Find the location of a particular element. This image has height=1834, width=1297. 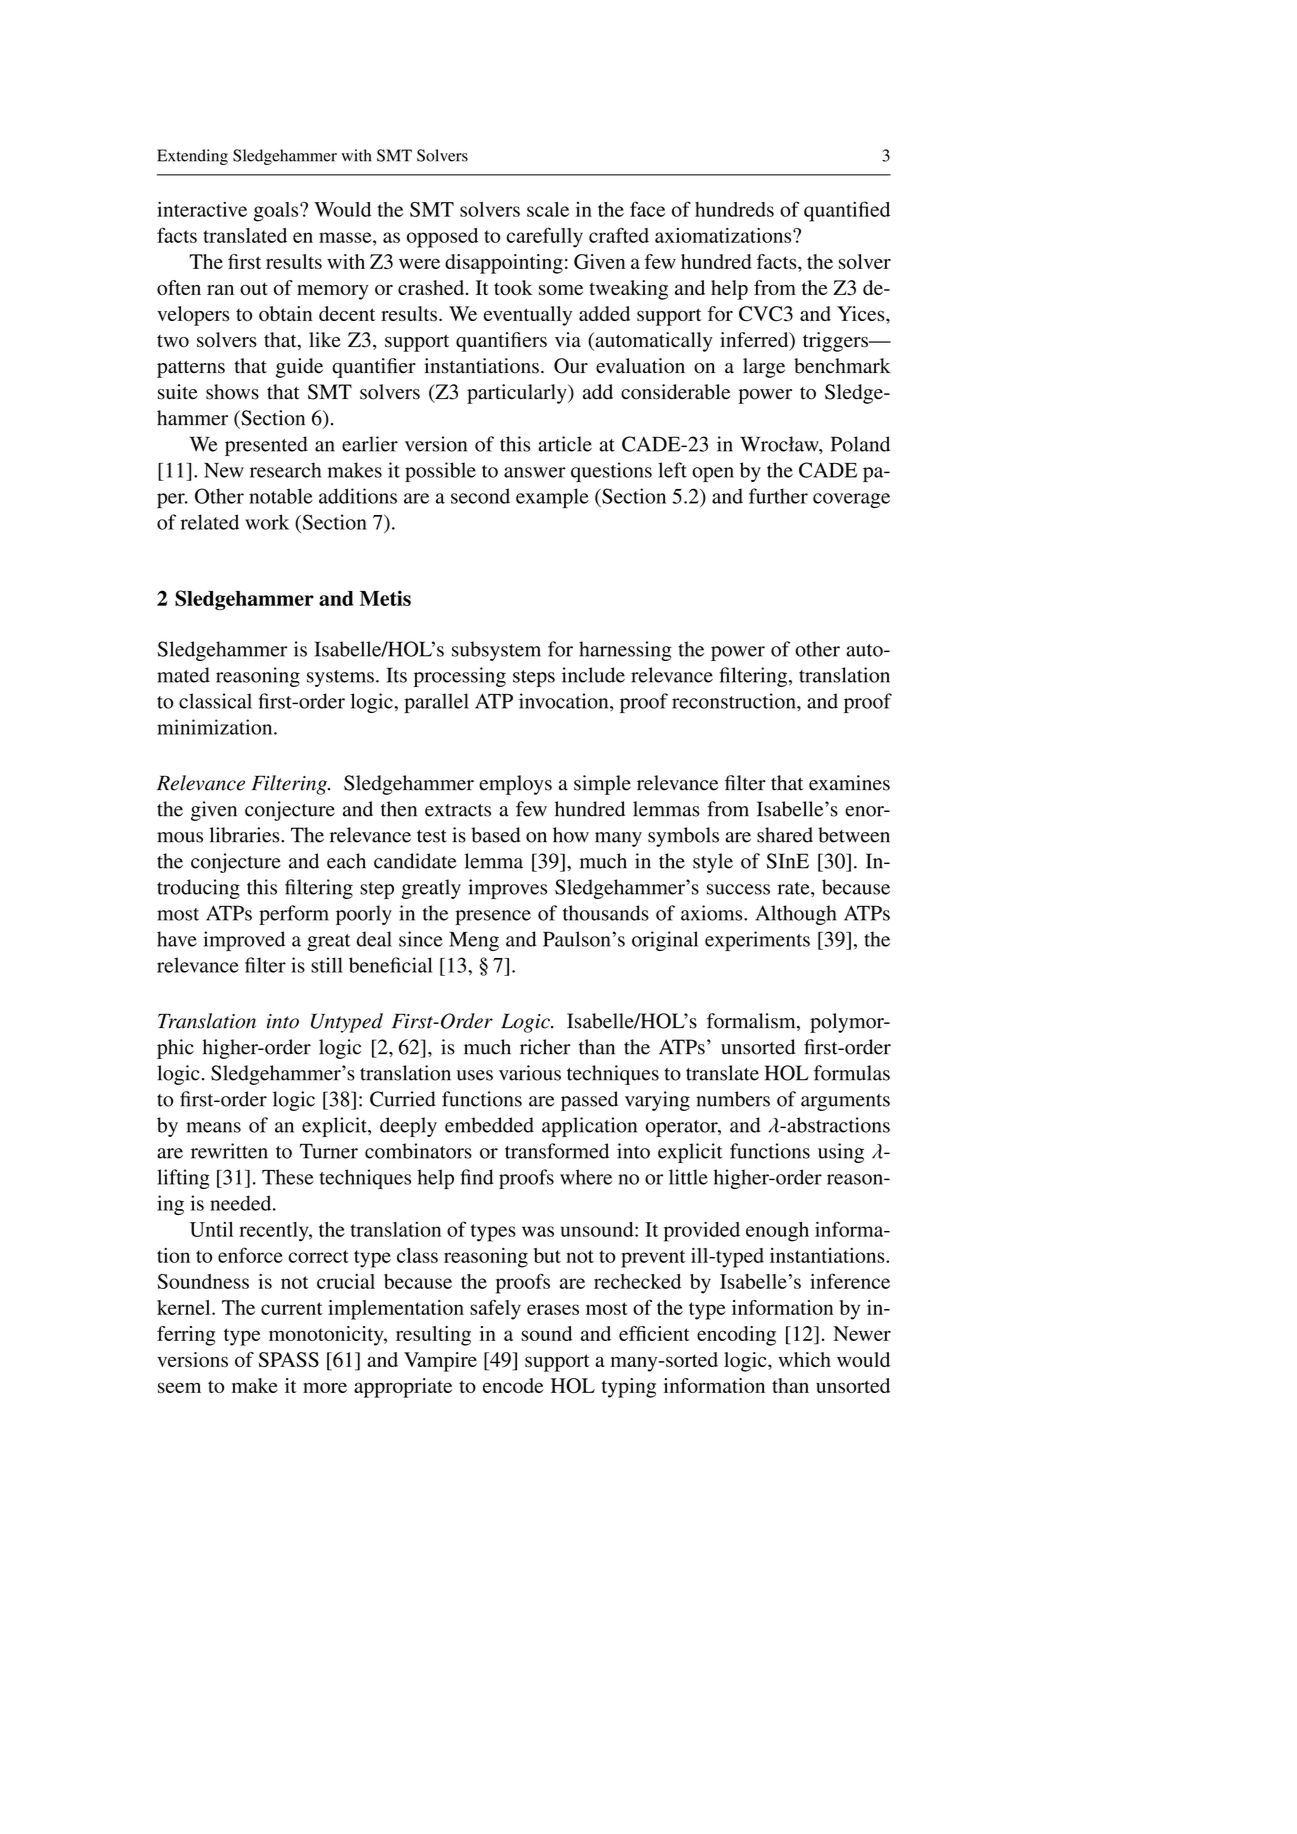

answer is located at coordinates (535, 472).
